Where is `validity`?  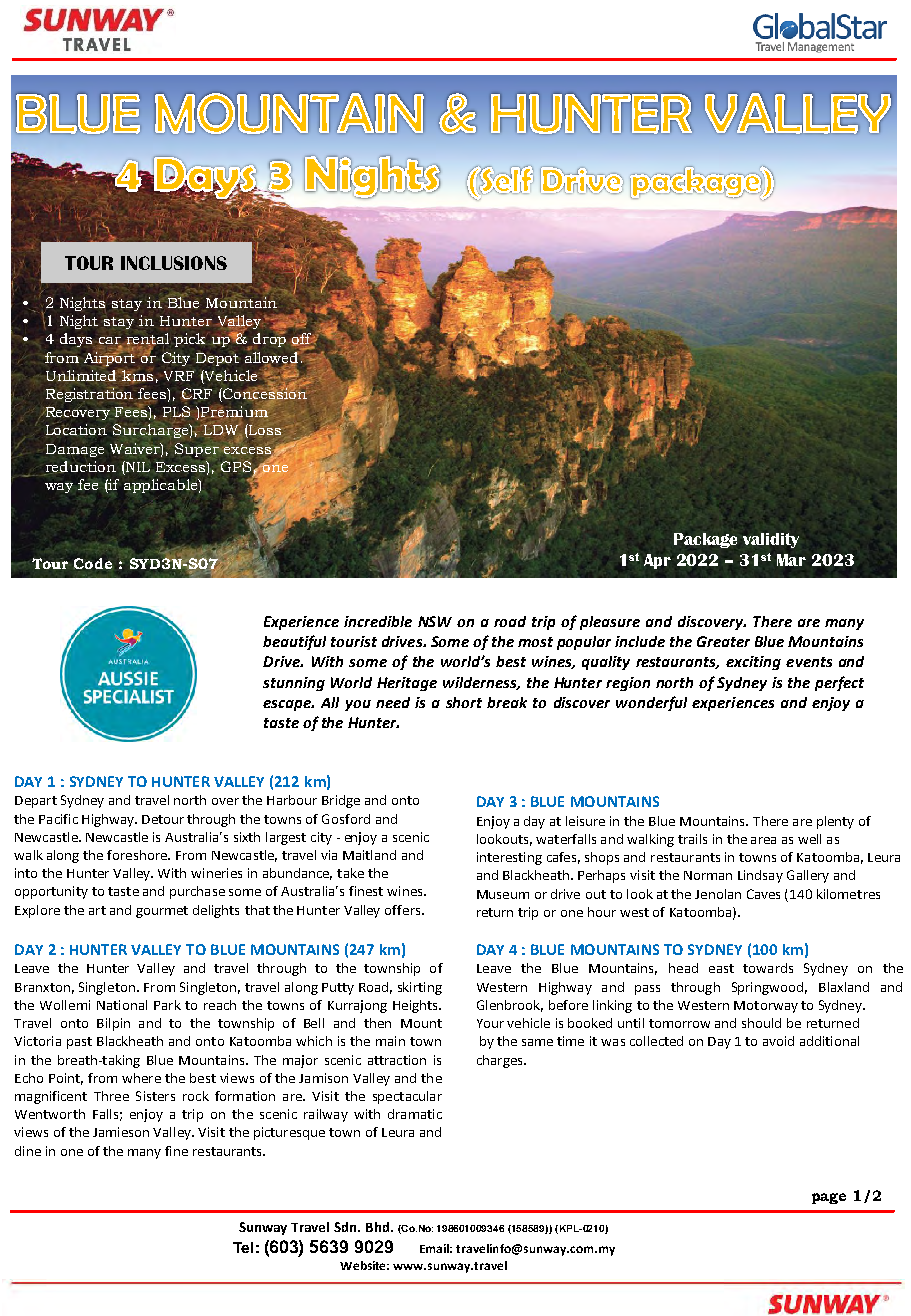 validity is located at coordinates (771, 540).
